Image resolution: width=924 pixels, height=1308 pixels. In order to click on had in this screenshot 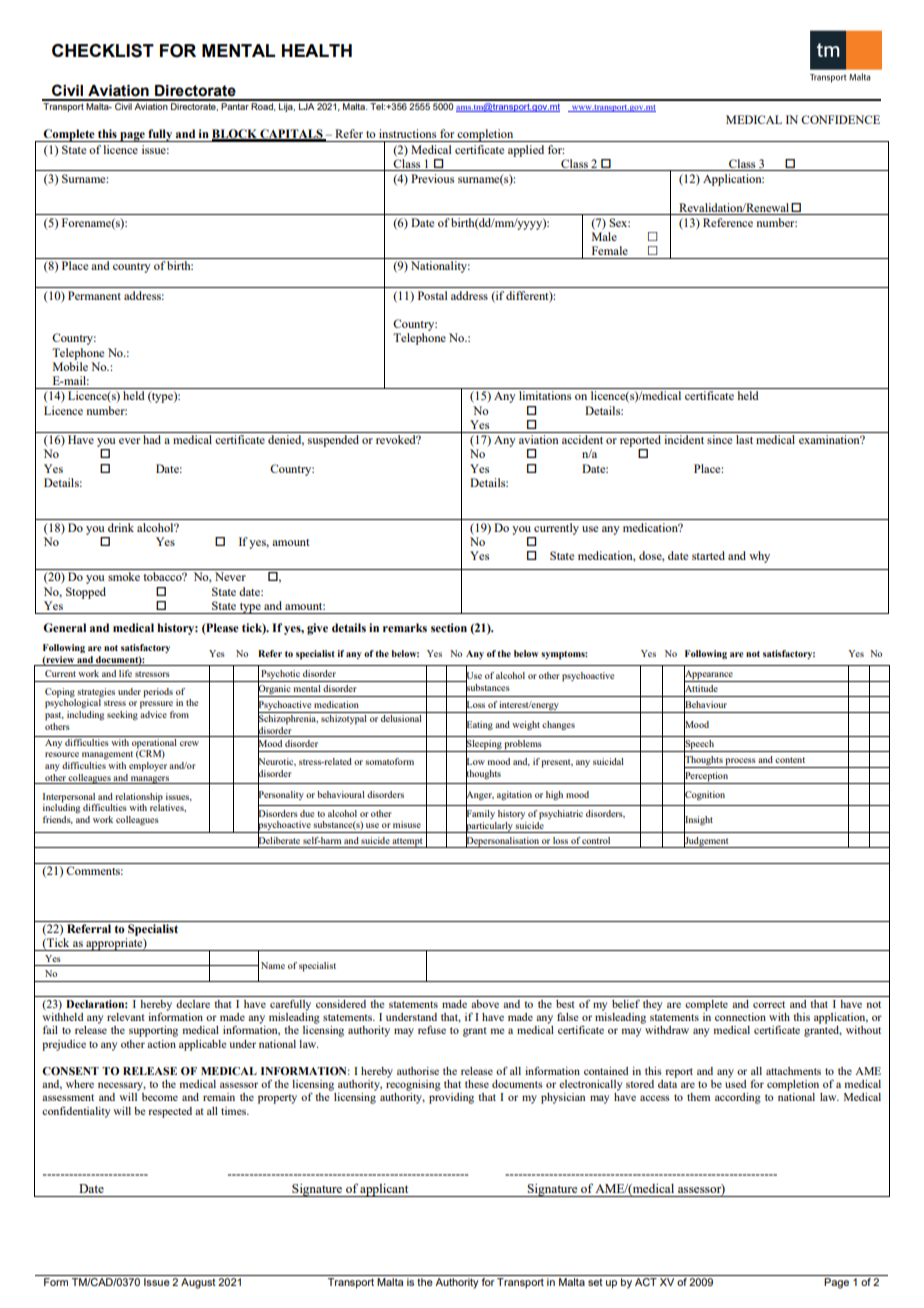, I will do `click(152, 439)`.
